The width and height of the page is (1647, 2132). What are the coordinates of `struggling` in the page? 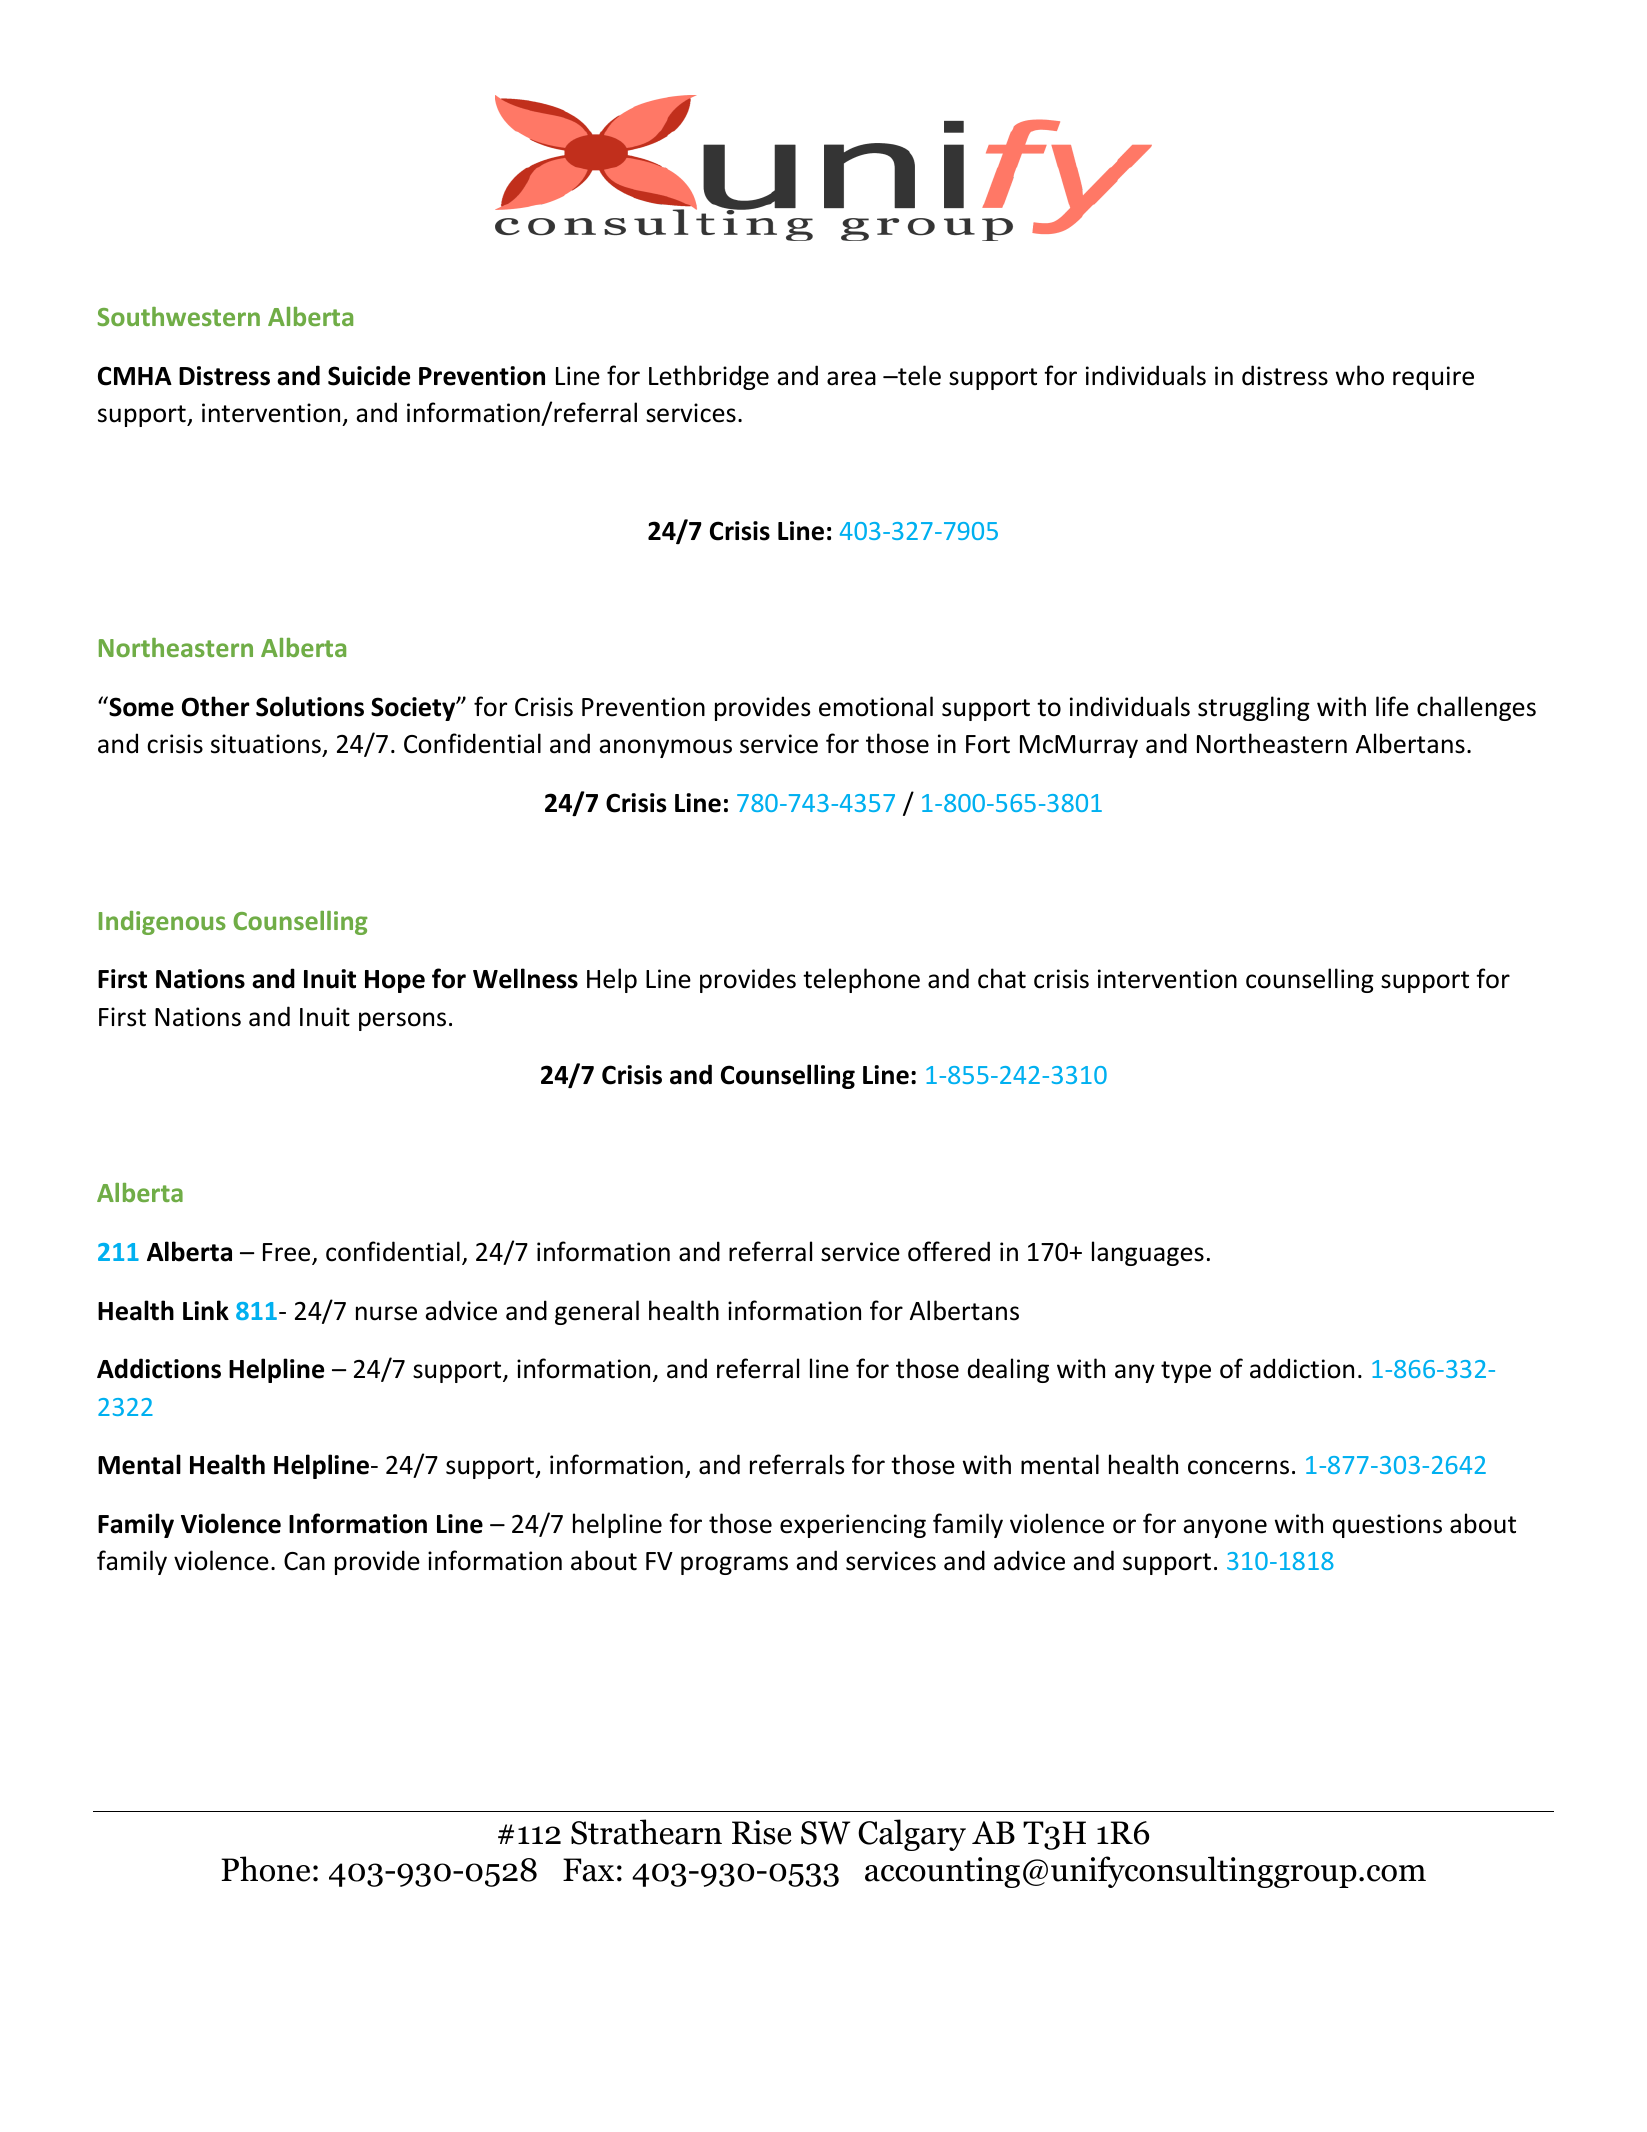 It's located at (1254, 708).
